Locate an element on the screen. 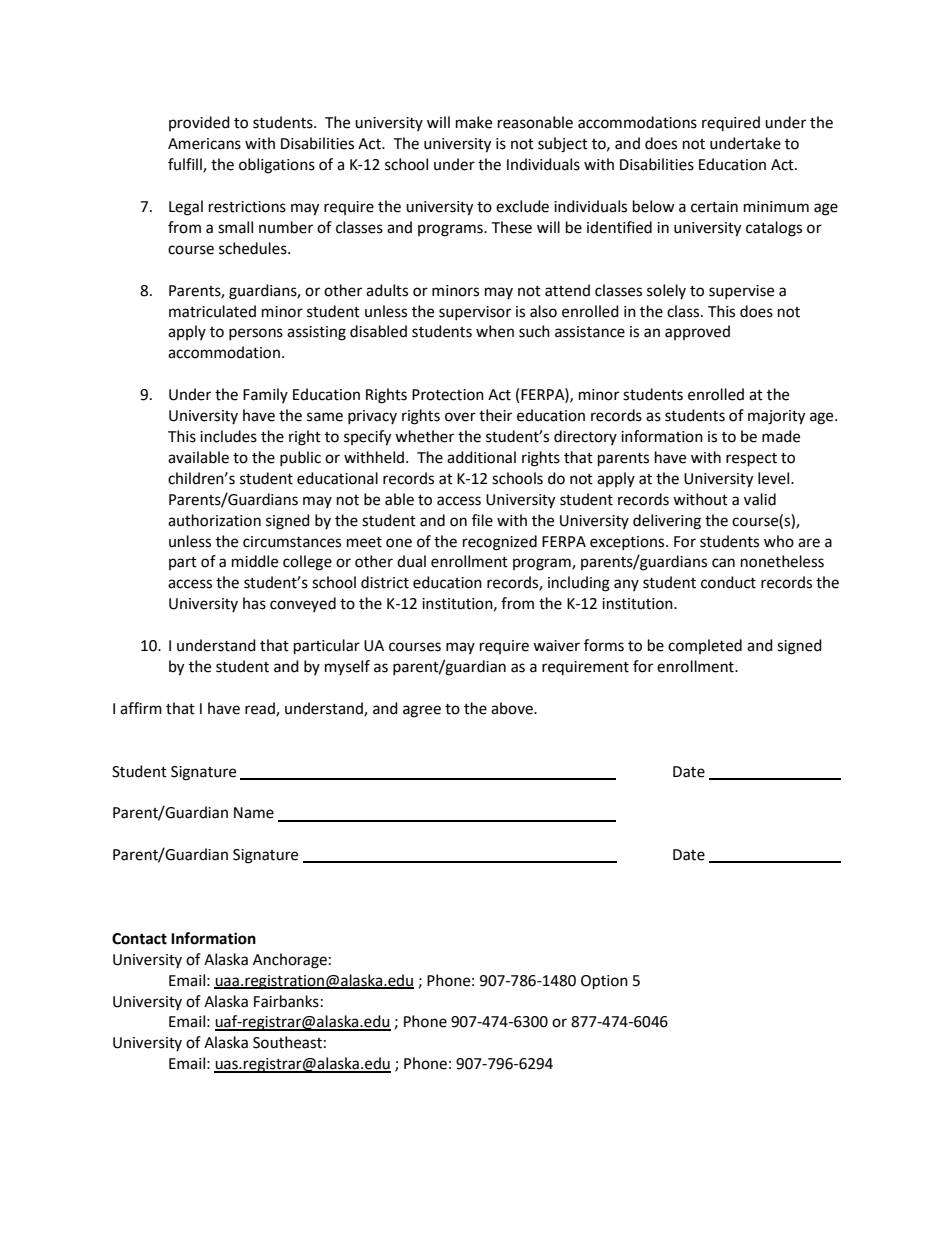  respect is located at coordinates (751, 460).
